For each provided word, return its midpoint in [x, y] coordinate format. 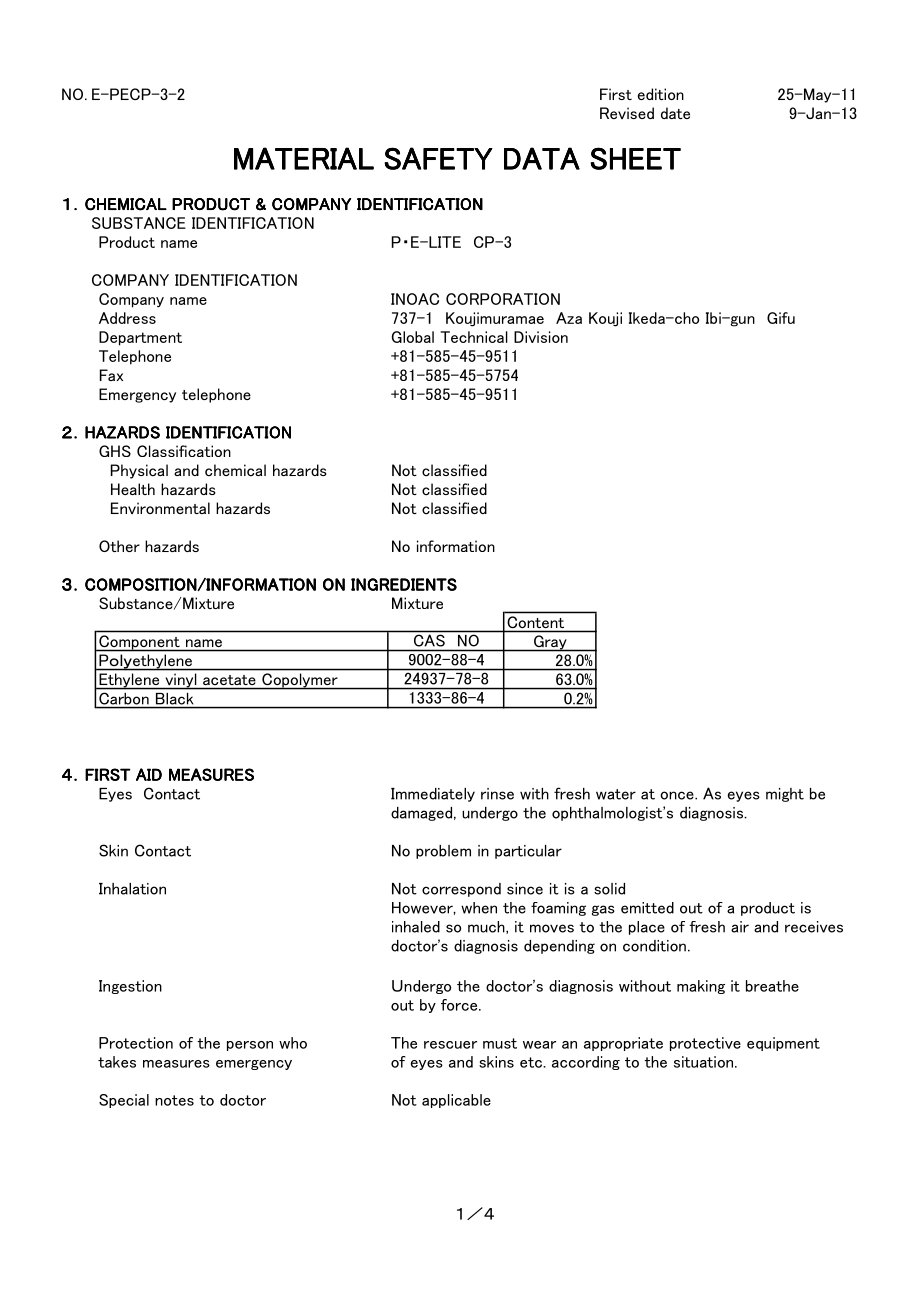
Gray [550, 643]
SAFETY [438, 158]
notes [174, 1100]
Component [139, 643]
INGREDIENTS [404, 584]
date [675, 113]
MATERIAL [304, 158]
